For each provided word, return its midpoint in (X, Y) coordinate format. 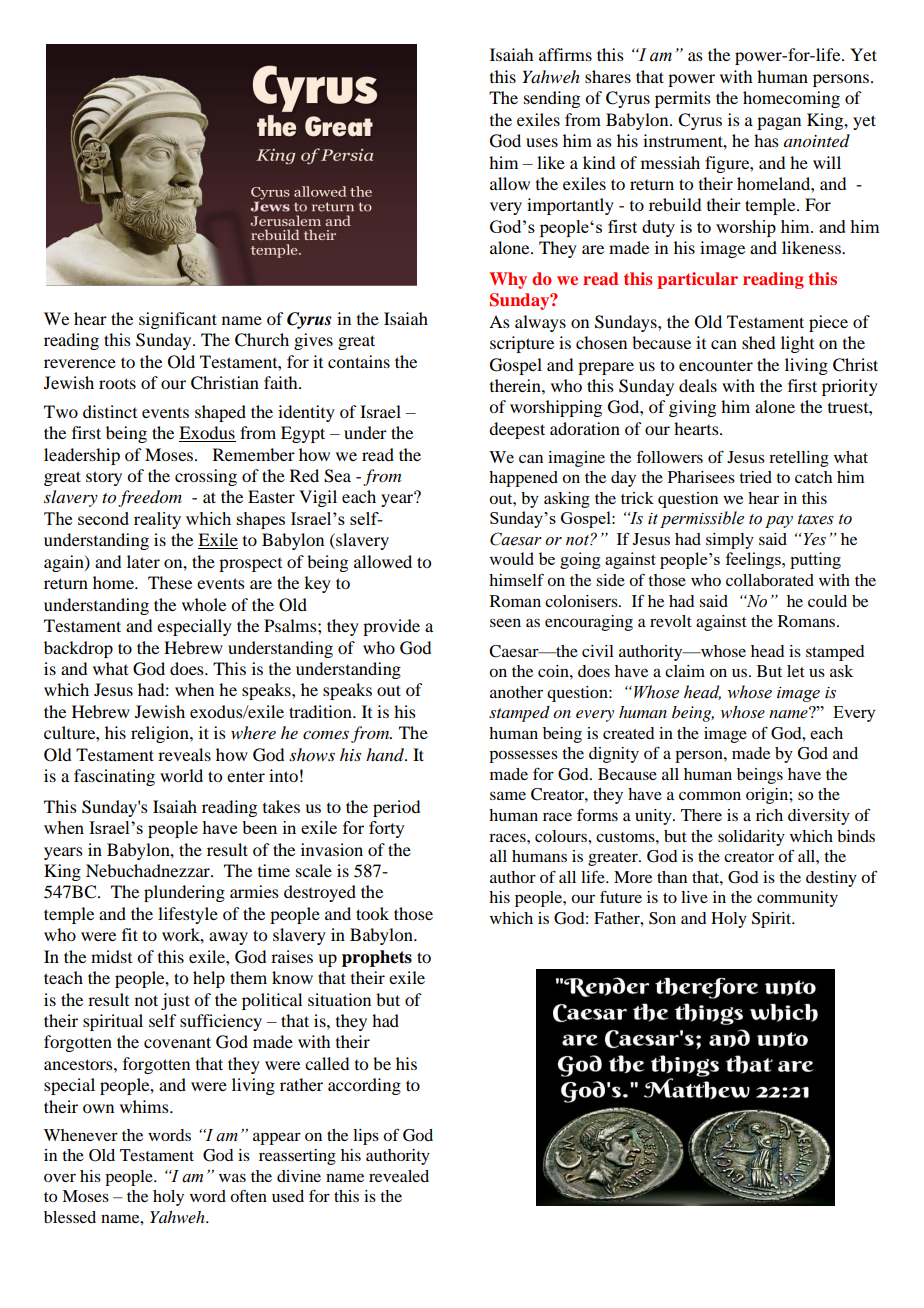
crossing (206, 477)
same (508, 795)
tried (755, 477)
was (232, 1177)
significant (178, 320)
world (181, 775)
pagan (779, 123)
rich (769, 815)
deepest (517, 430)
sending (552, 99)
